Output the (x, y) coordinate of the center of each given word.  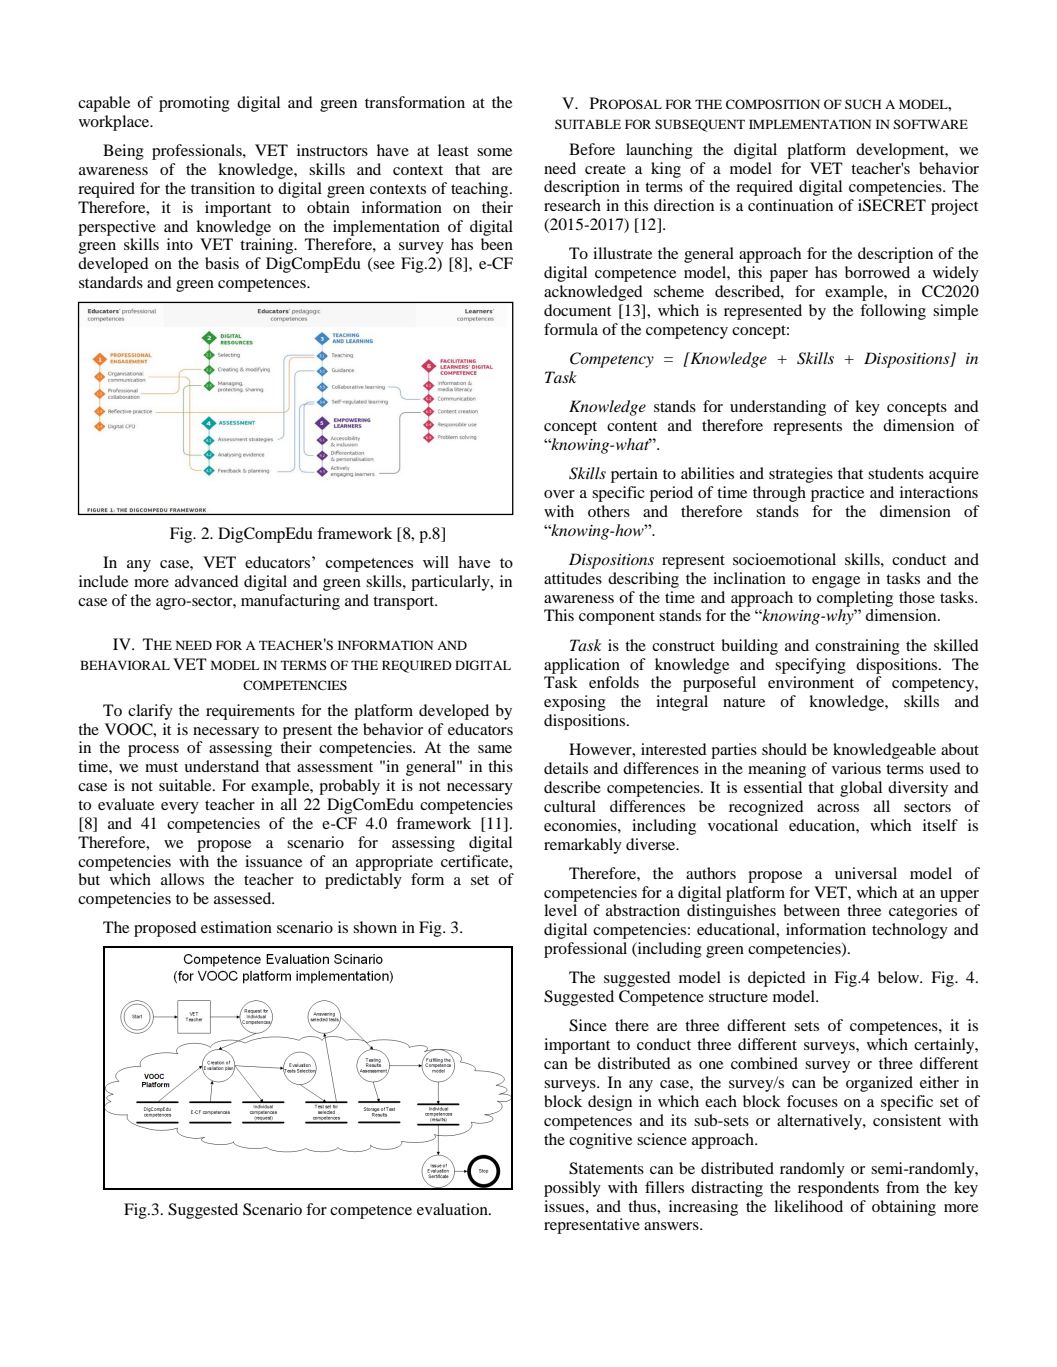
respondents (838, 1189)
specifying (810, 666)
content (632, 426)
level (560, 910)
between (811, 910)
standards (111, 282)
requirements (250, 712)
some (494, 152)
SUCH (863, 104)
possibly (572, 1189)
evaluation (453, 1209)
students (896, 473)
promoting (194, 104)
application (582, 666)
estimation (236, 927)
